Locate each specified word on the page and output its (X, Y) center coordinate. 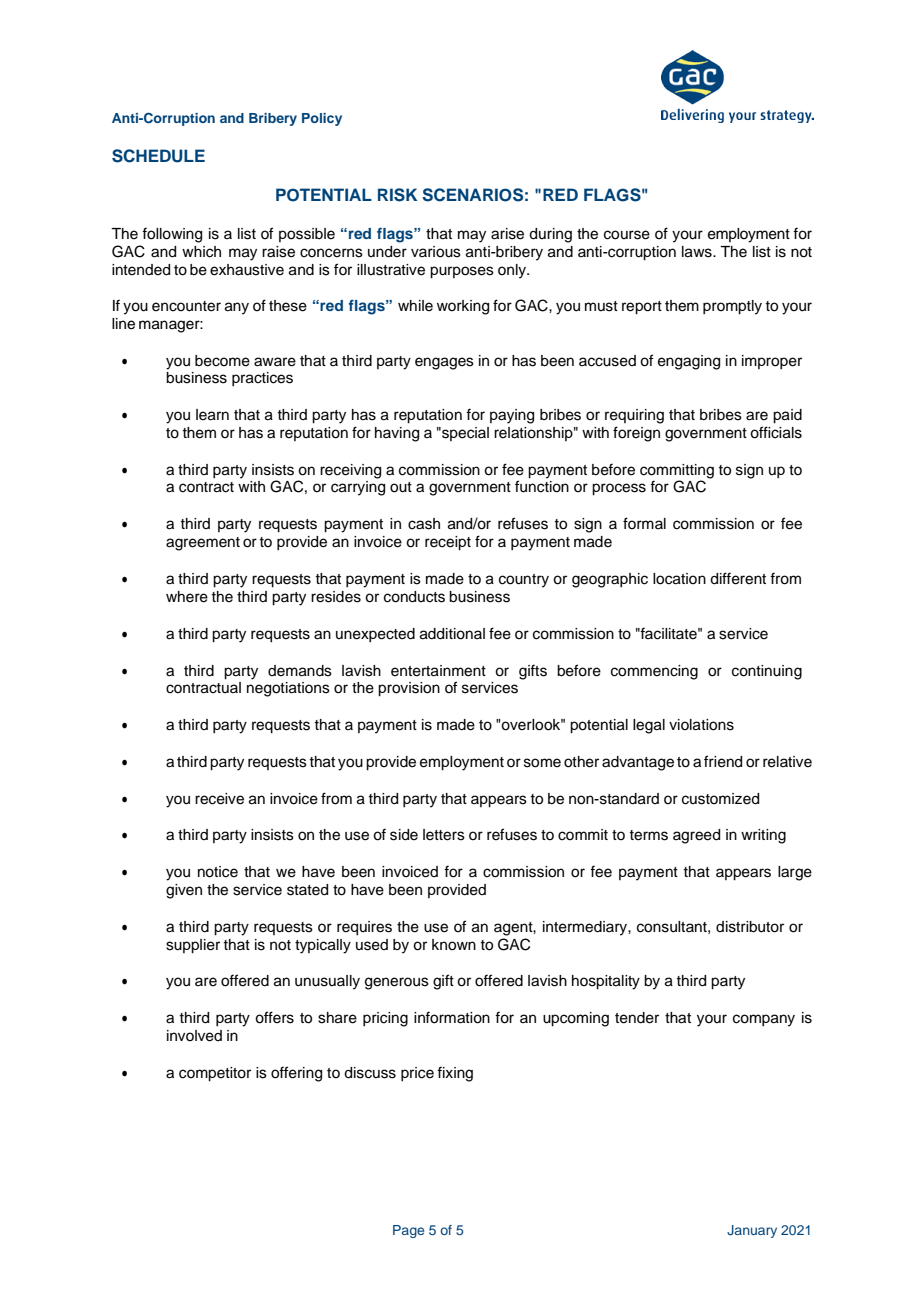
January (752, 1231)
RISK (397, 195)
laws (698, 252)
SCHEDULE (158, 156)
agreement (203, 544)
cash (424, 524)
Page (408, 1231)
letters (444, 835)
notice (218, 872)
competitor (215, 1074)
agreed (696, 836)
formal (644, 523)
